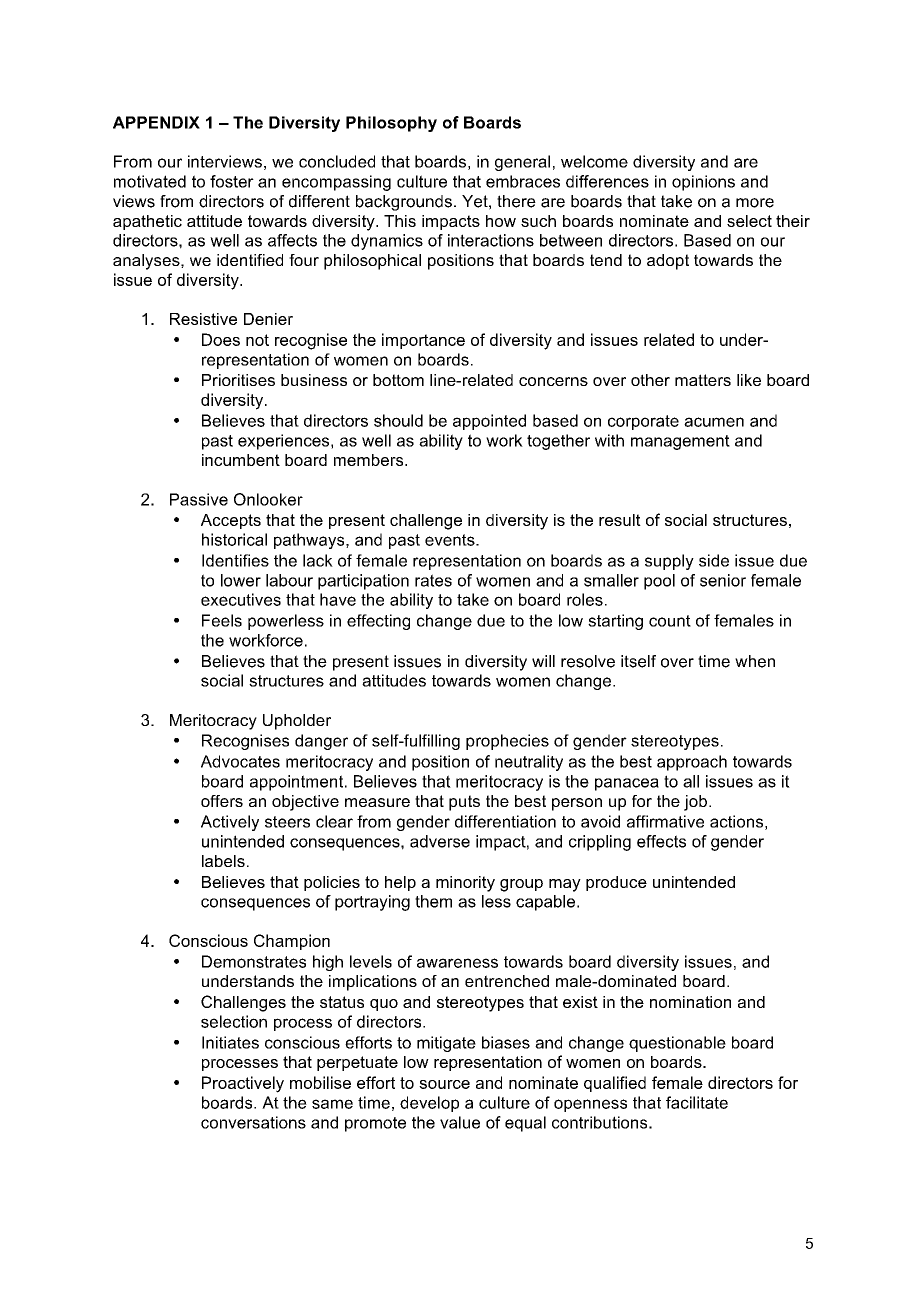 This document has height=1308, width=924. I want to click on approach, so click(692, 763).
